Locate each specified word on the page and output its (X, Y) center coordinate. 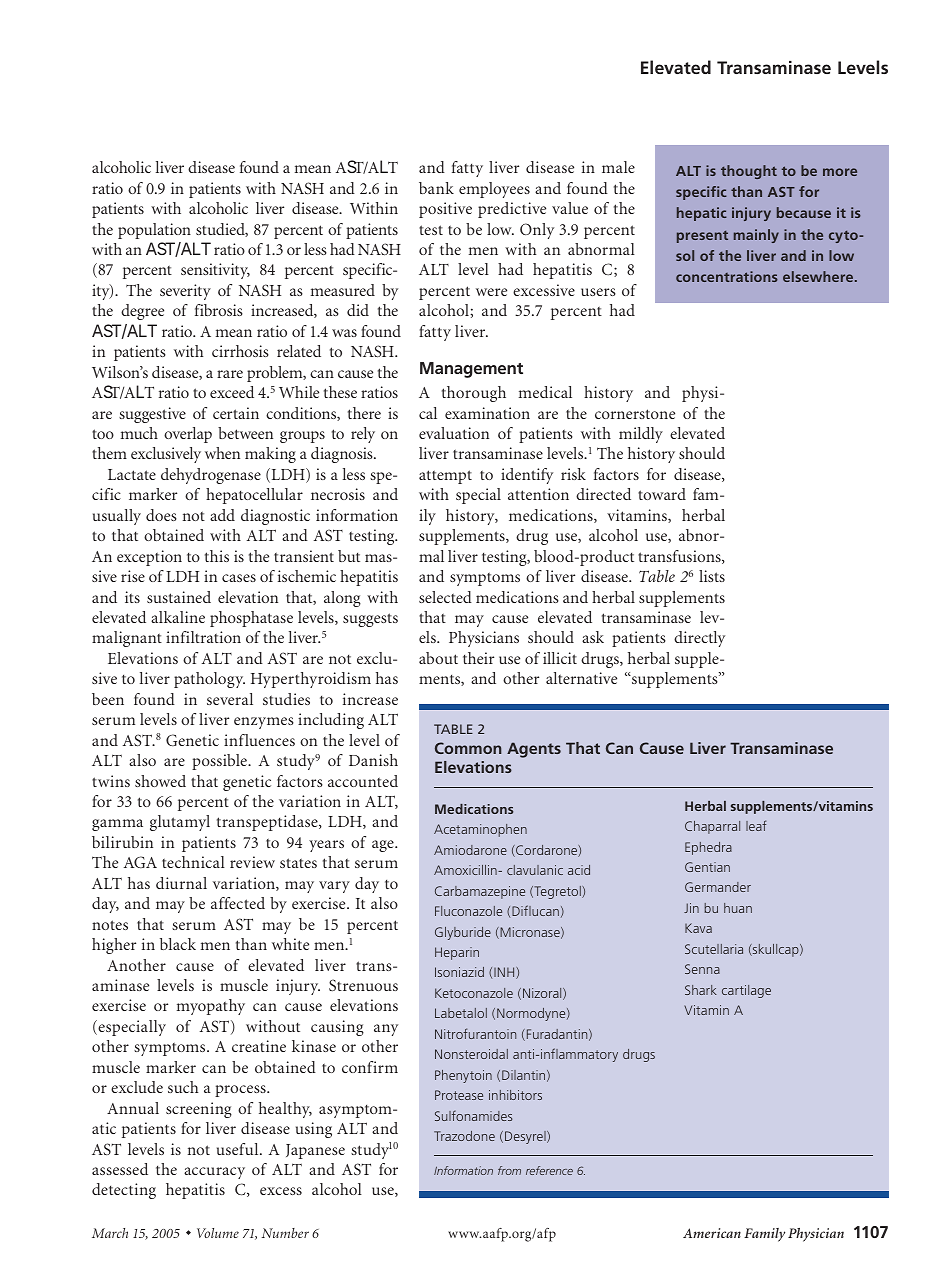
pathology (209, 680)
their (478, 658)
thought (749, 172)
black (178, 944)
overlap (188, 435)
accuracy (214, 1173)
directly (699, 639)
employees (494, 190)
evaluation (454, 433)
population (154, 231)
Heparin (457, 953)
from (509, 1170)
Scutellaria (714, 949)
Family (764, 1235)
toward (662, 494)
